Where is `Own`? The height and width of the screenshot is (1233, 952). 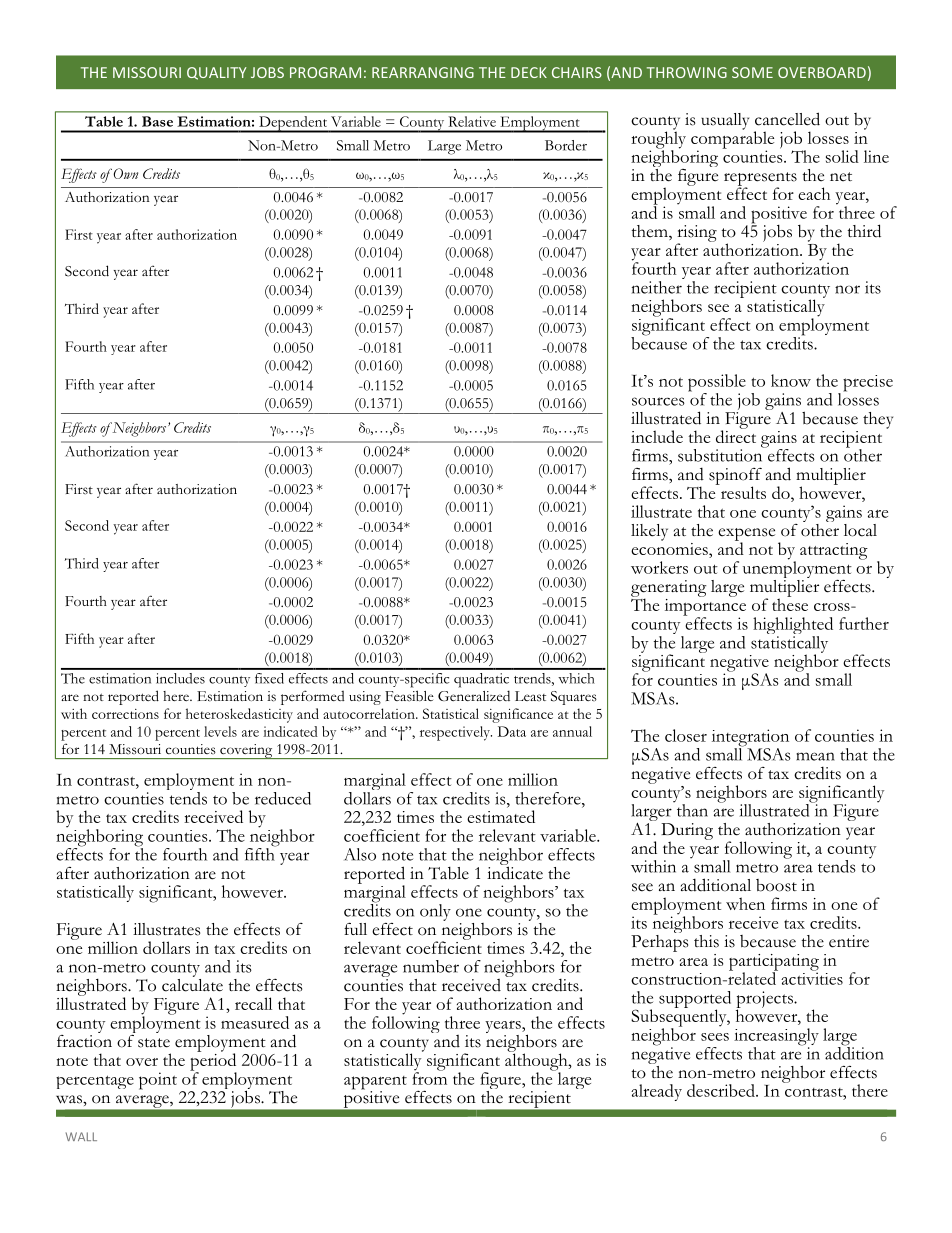
Own is located at coordinates (126, 173).
